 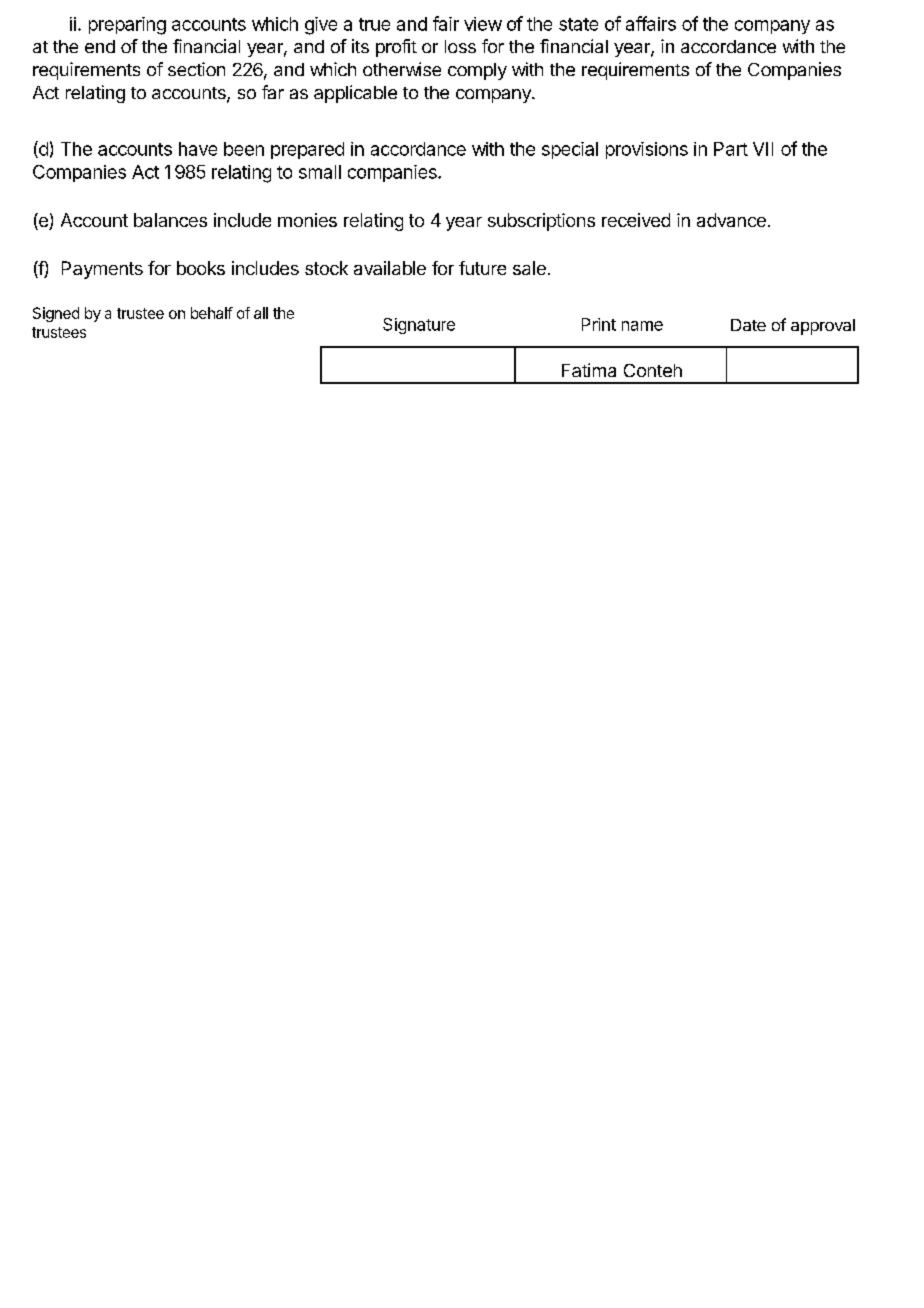 I want to click on preparing, so click(x=127, y=26).
